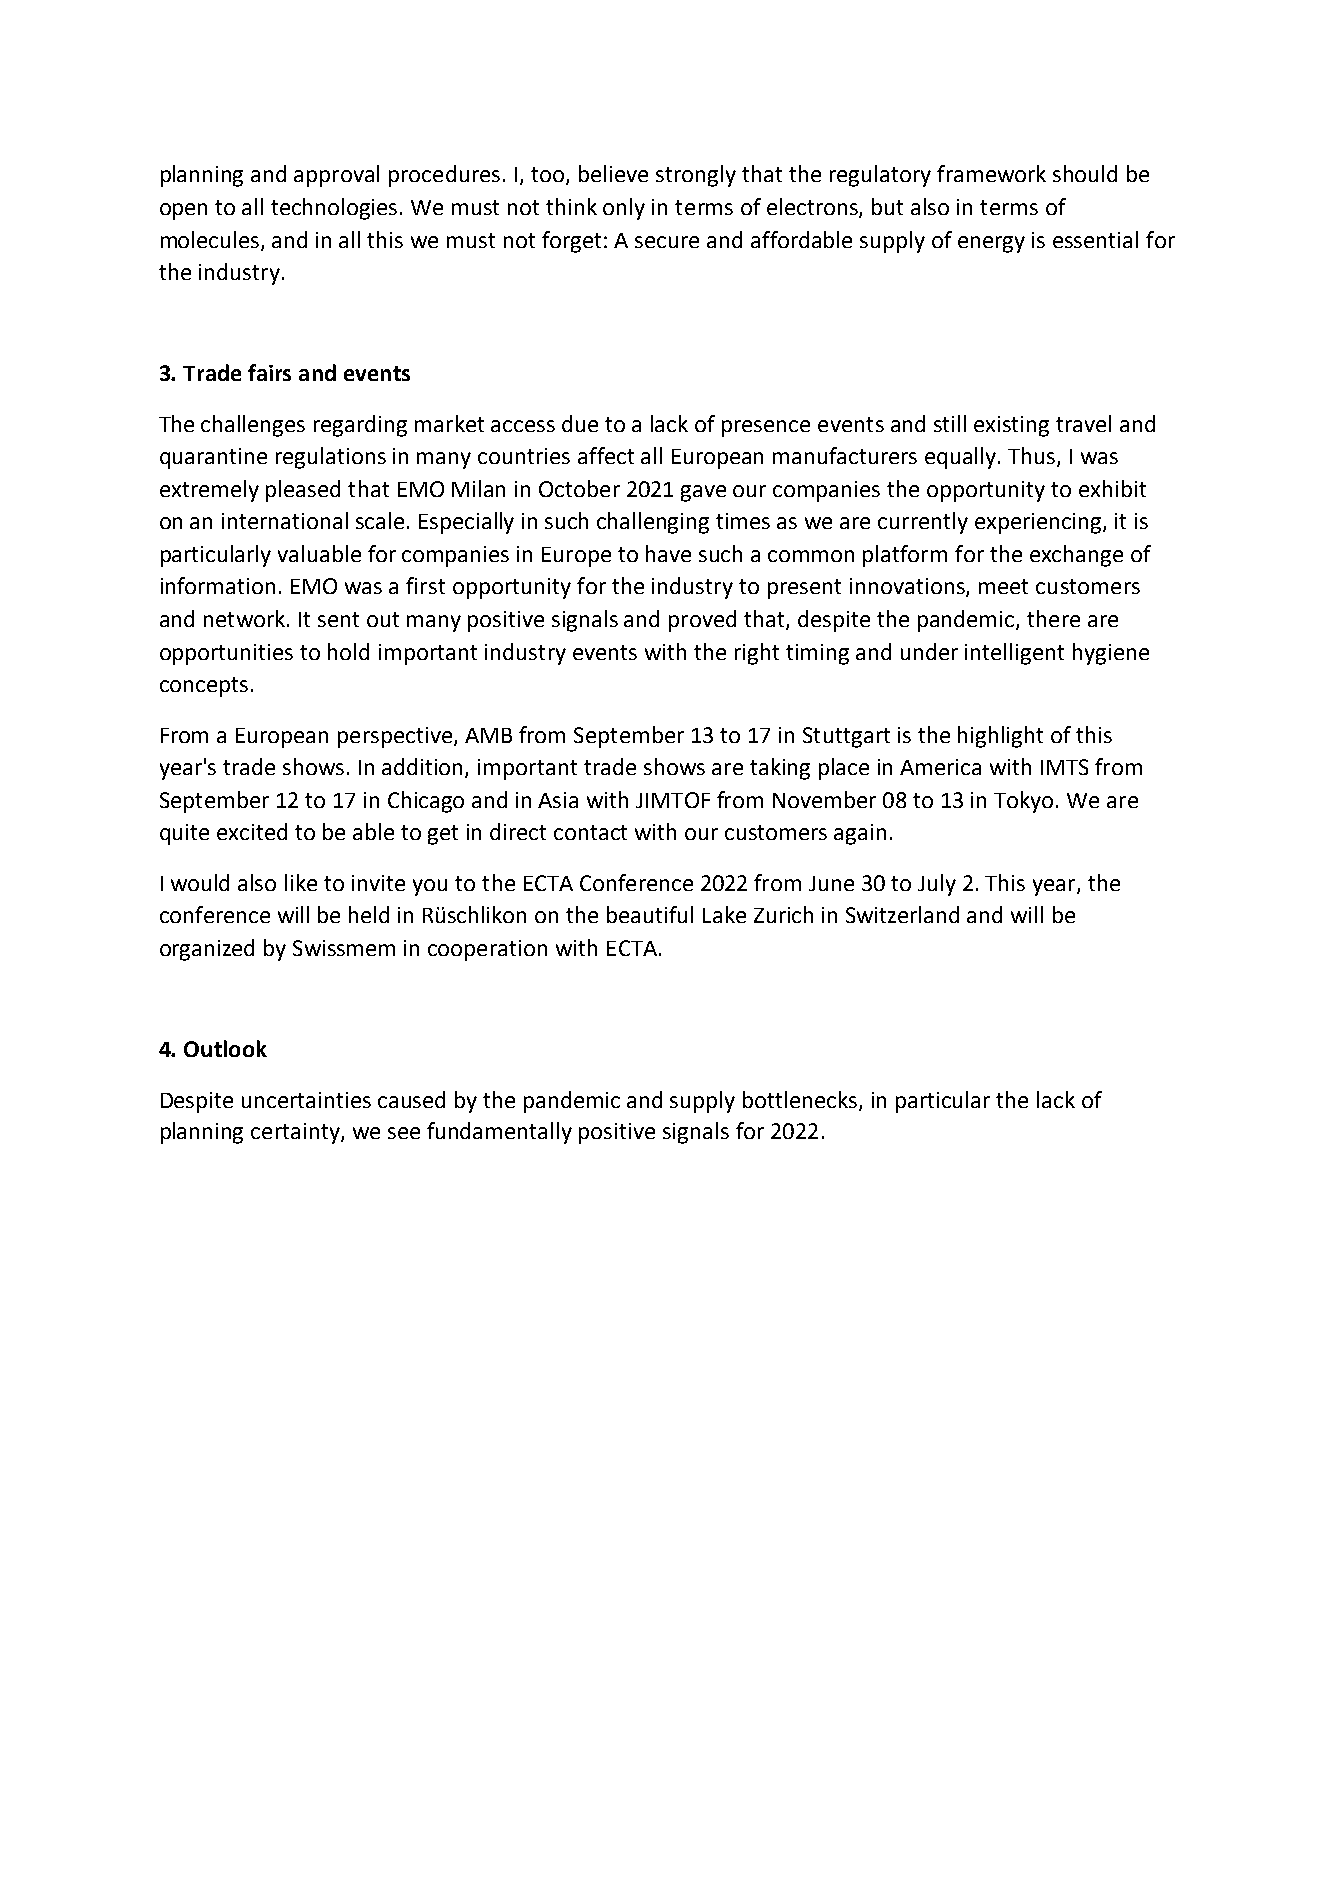 This image has width=1336, height=1890. I want to click on uncertainties, so click(306, 1100).
